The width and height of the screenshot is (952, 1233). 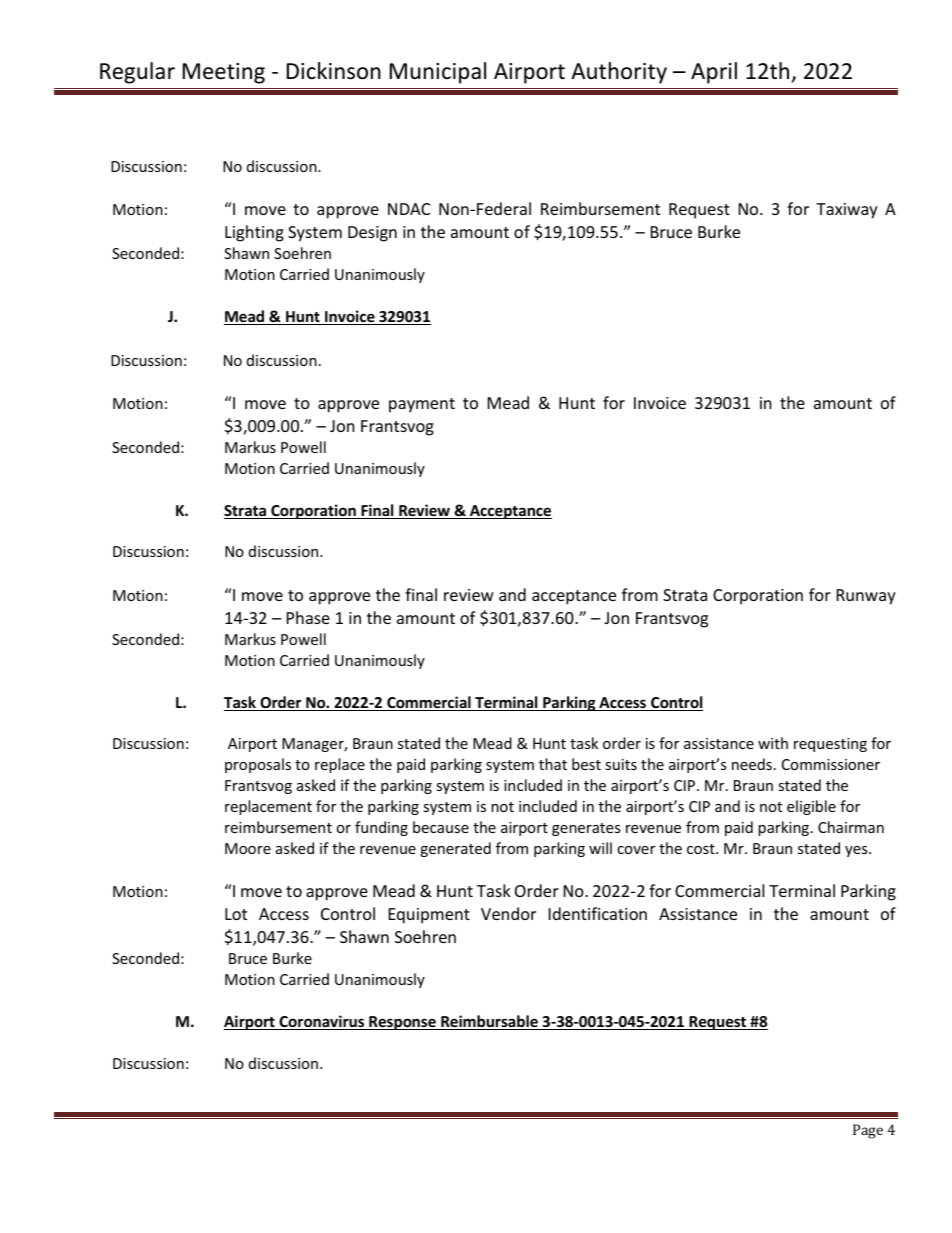 I want to click on Coronavirus, so click(x=322, y=1022).
